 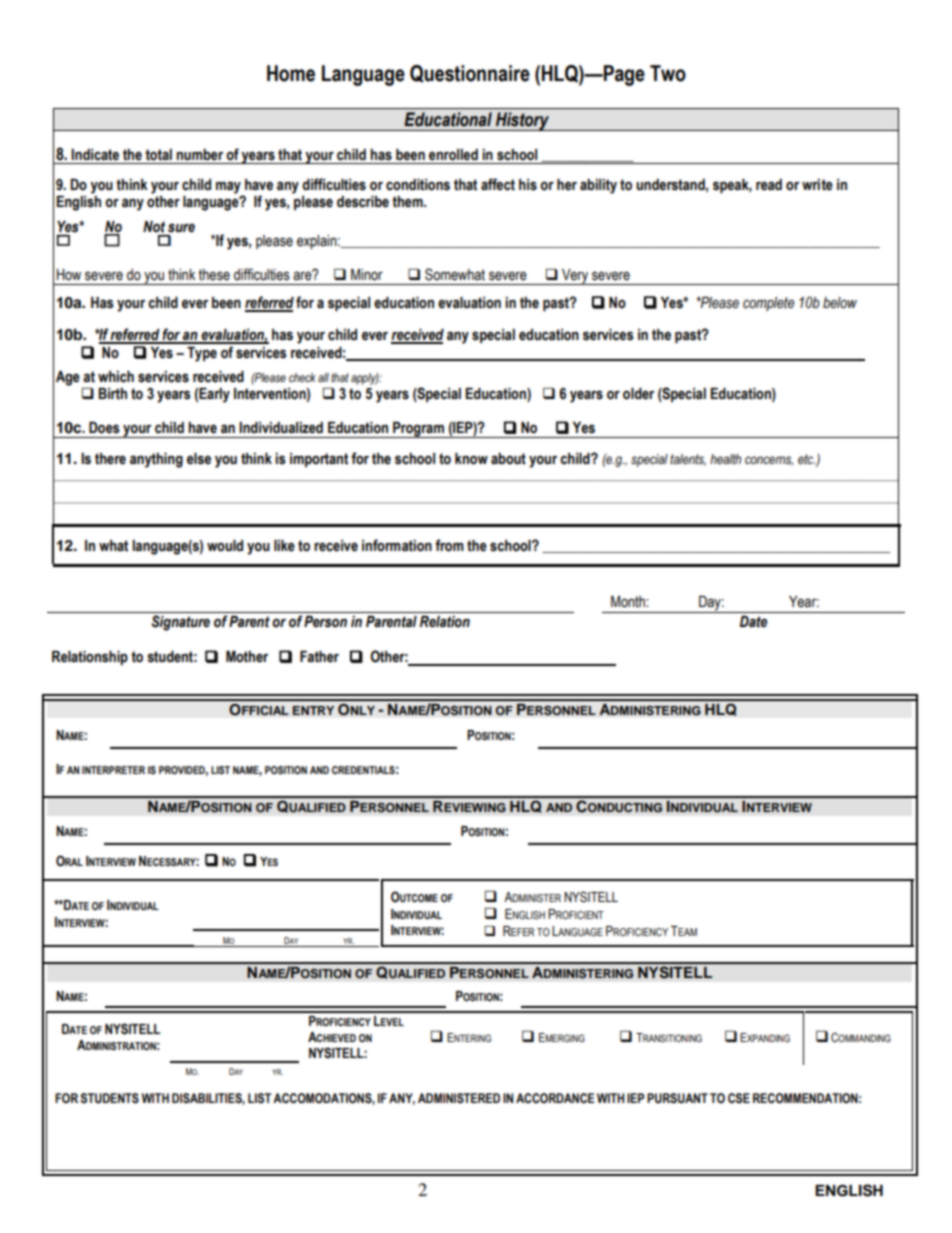 I want to click on from, so click(x=449, y=545).
